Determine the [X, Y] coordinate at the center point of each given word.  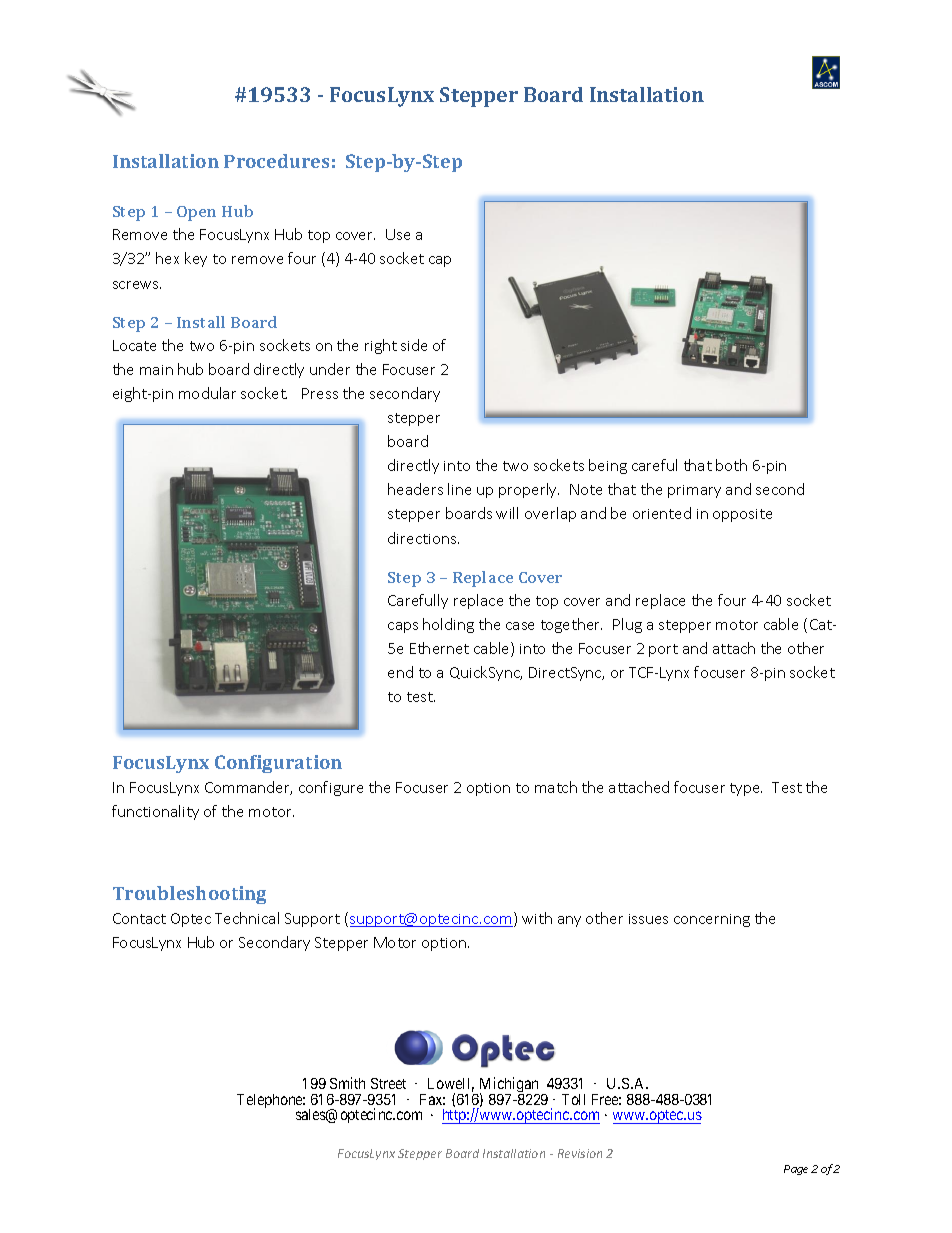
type [746, 789]
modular [207, 393]
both [731, 465]
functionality [155, 812]
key [196, 259]
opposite [742, 515]
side [414, 345]
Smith [347, 1083]
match [556, 787]
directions [423, 538]
